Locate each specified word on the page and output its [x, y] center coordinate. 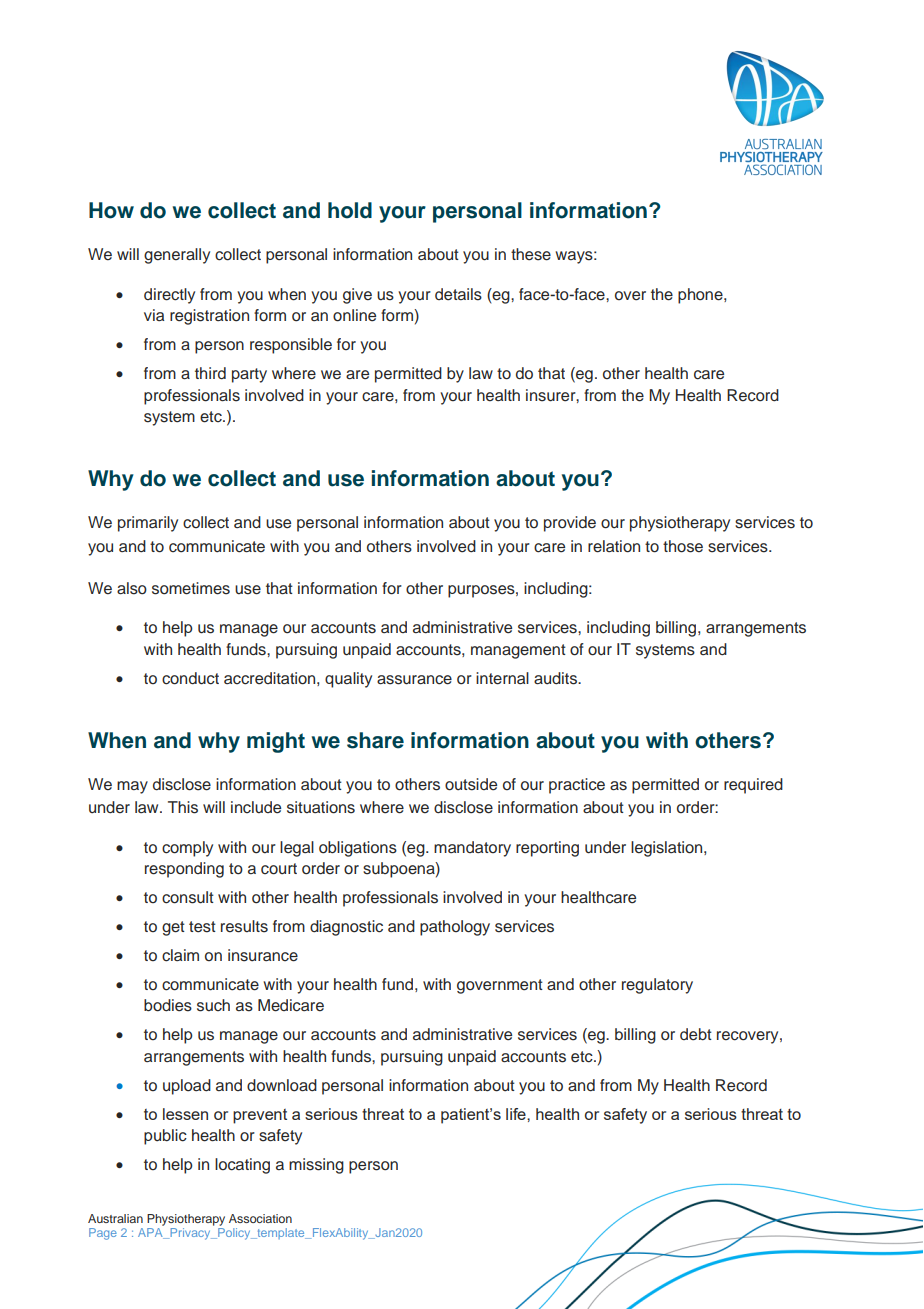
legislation [668, 849]
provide [570, 524]
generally [177, 256]
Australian [115, 1218]
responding [184, 870]
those [683, 546]
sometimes [191, 588]
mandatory [472, 849]
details [458, 294]
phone [701, 296]
